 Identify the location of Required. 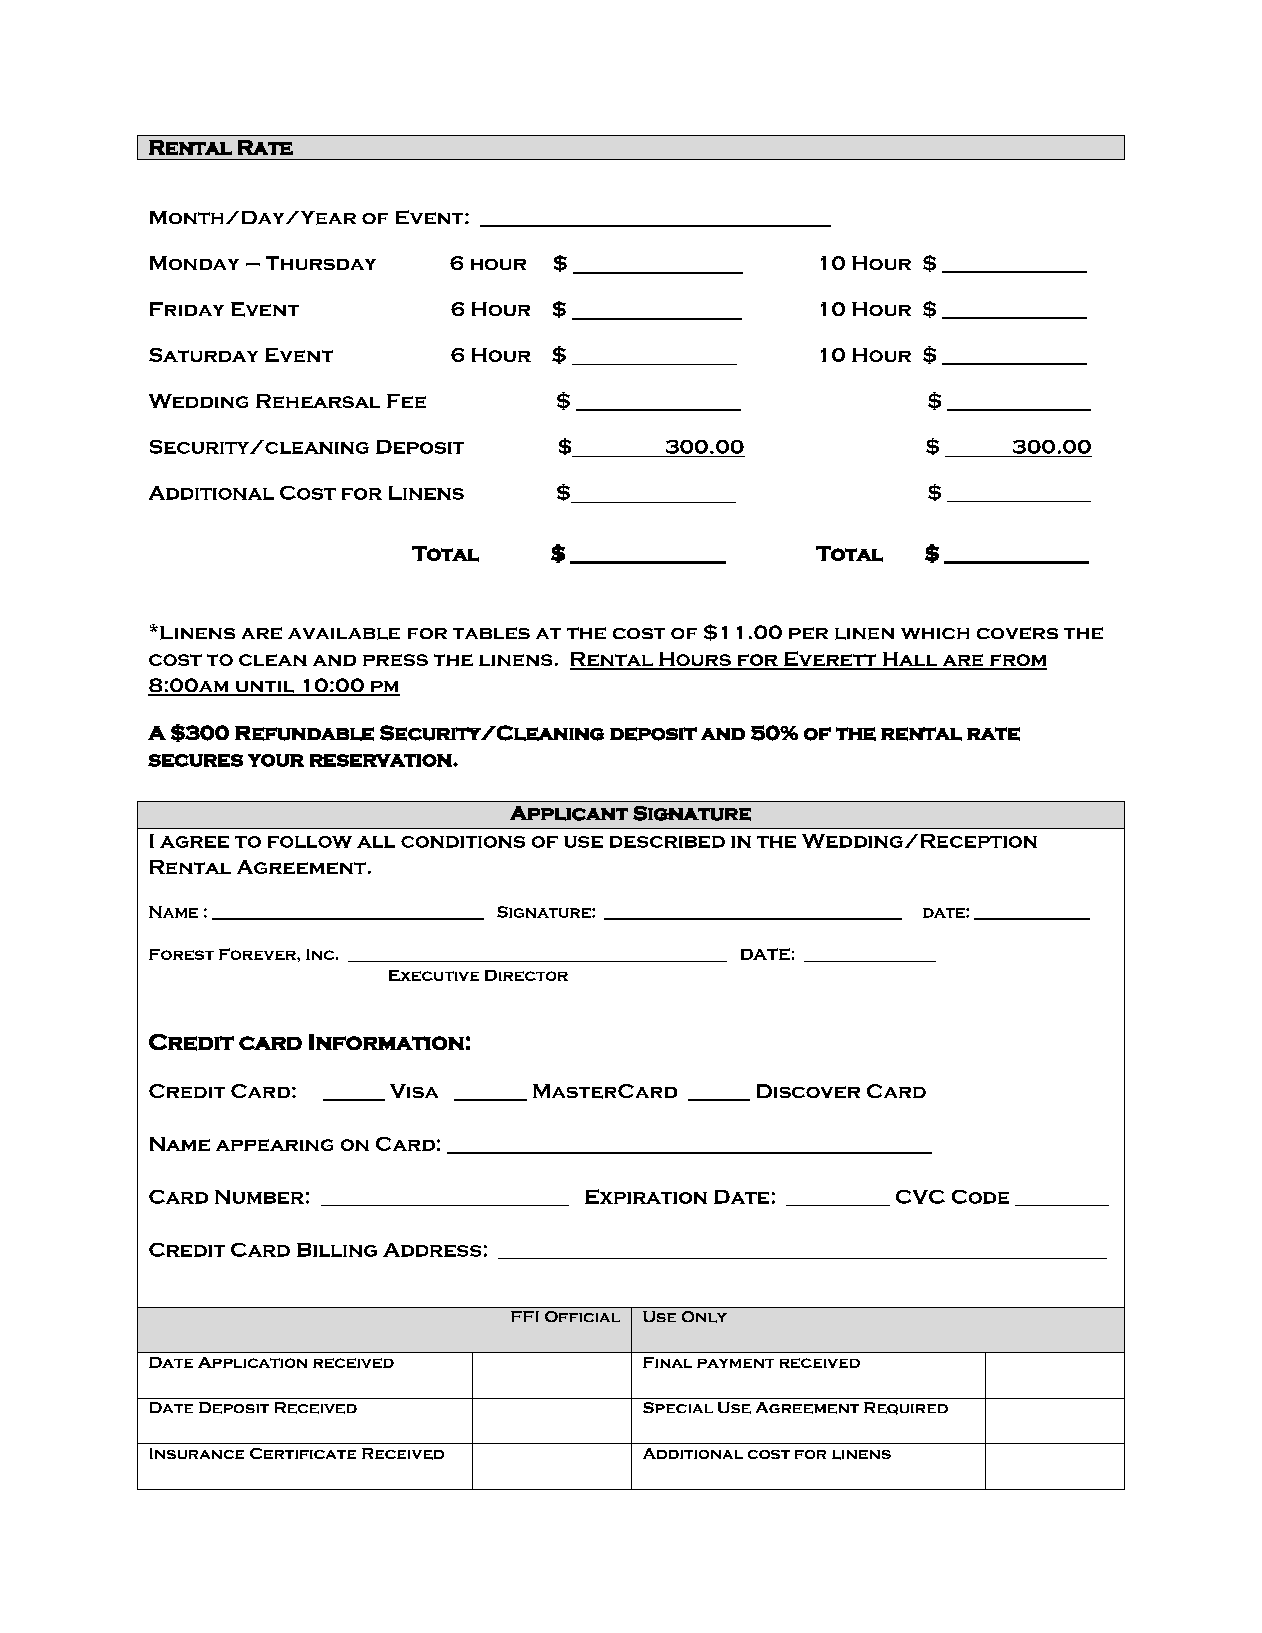
(906, 1408).
